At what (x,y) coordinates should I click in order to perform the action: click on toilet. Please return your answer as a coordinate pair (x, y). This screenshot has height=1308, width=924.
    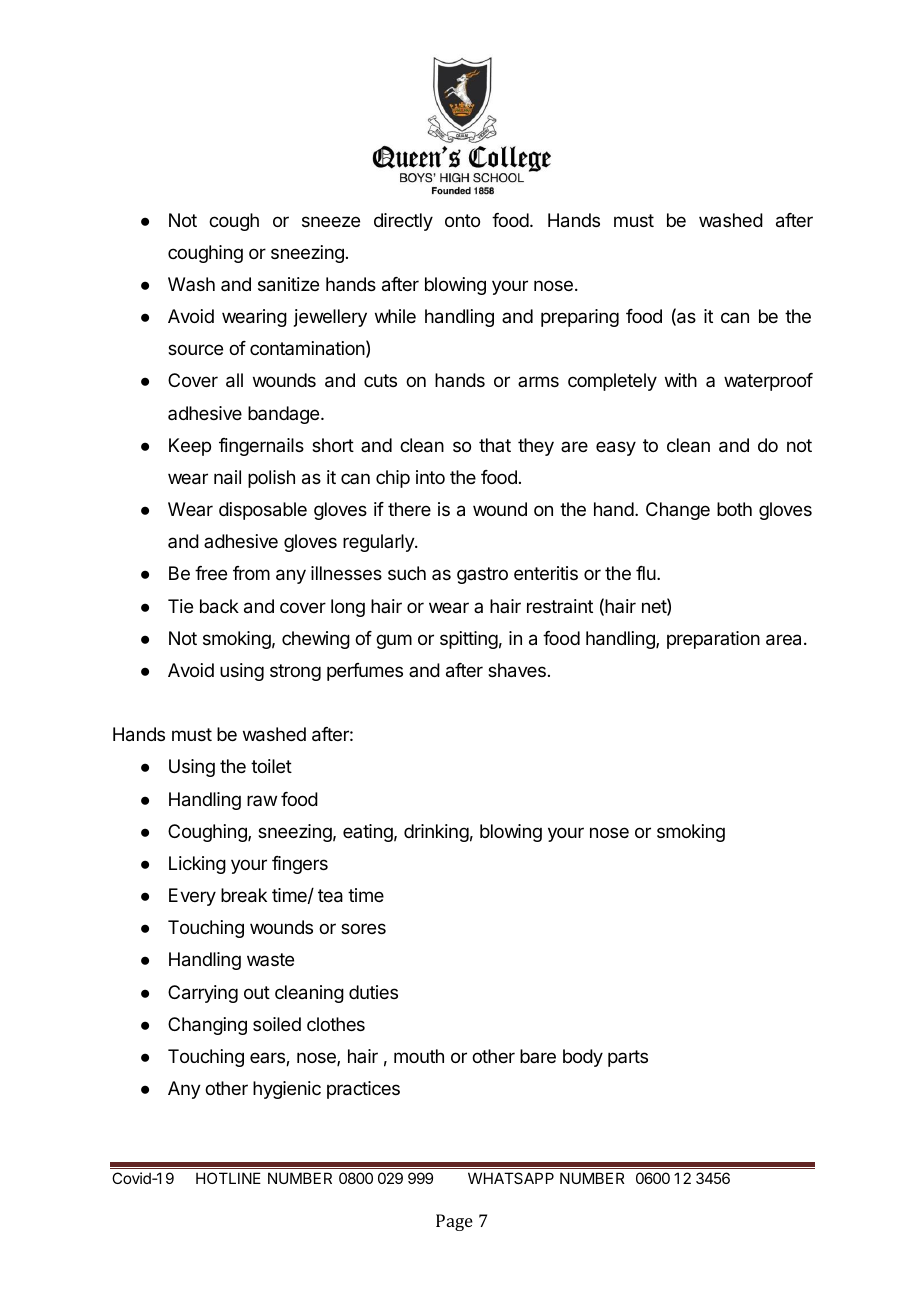
    Looking at the image, I should click on (271, 766).
